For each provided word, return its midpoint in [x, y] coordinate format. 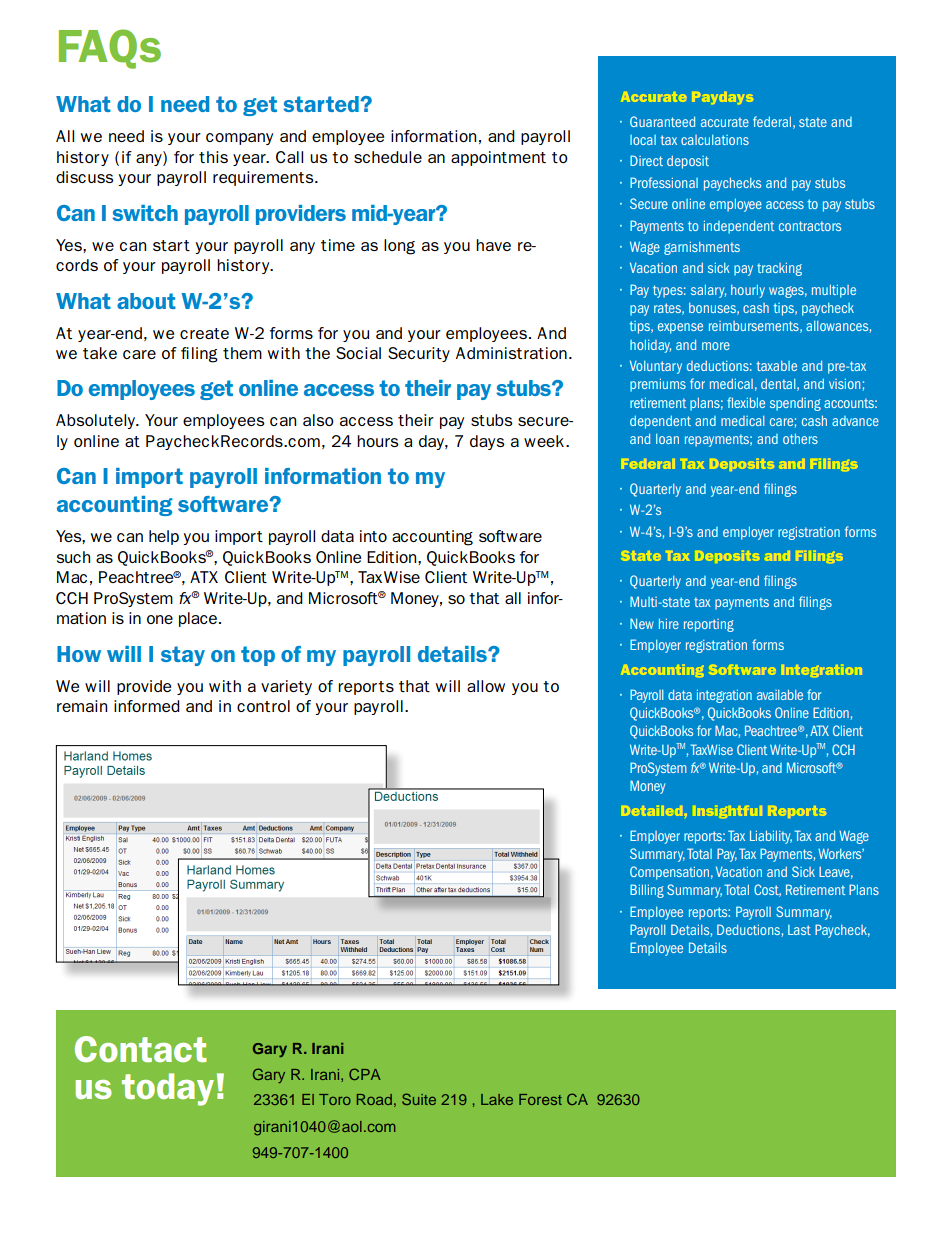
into [373, 536]
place [199, 619]
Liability [771, 837]
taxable [777, 366]
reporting [709, 625]
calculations [715, 140]
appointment [498, 158]
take [100, 353]
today [168, 1089]
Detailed [652, 810]
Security [419, 354]
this [213, 157]
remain [82, 706]
